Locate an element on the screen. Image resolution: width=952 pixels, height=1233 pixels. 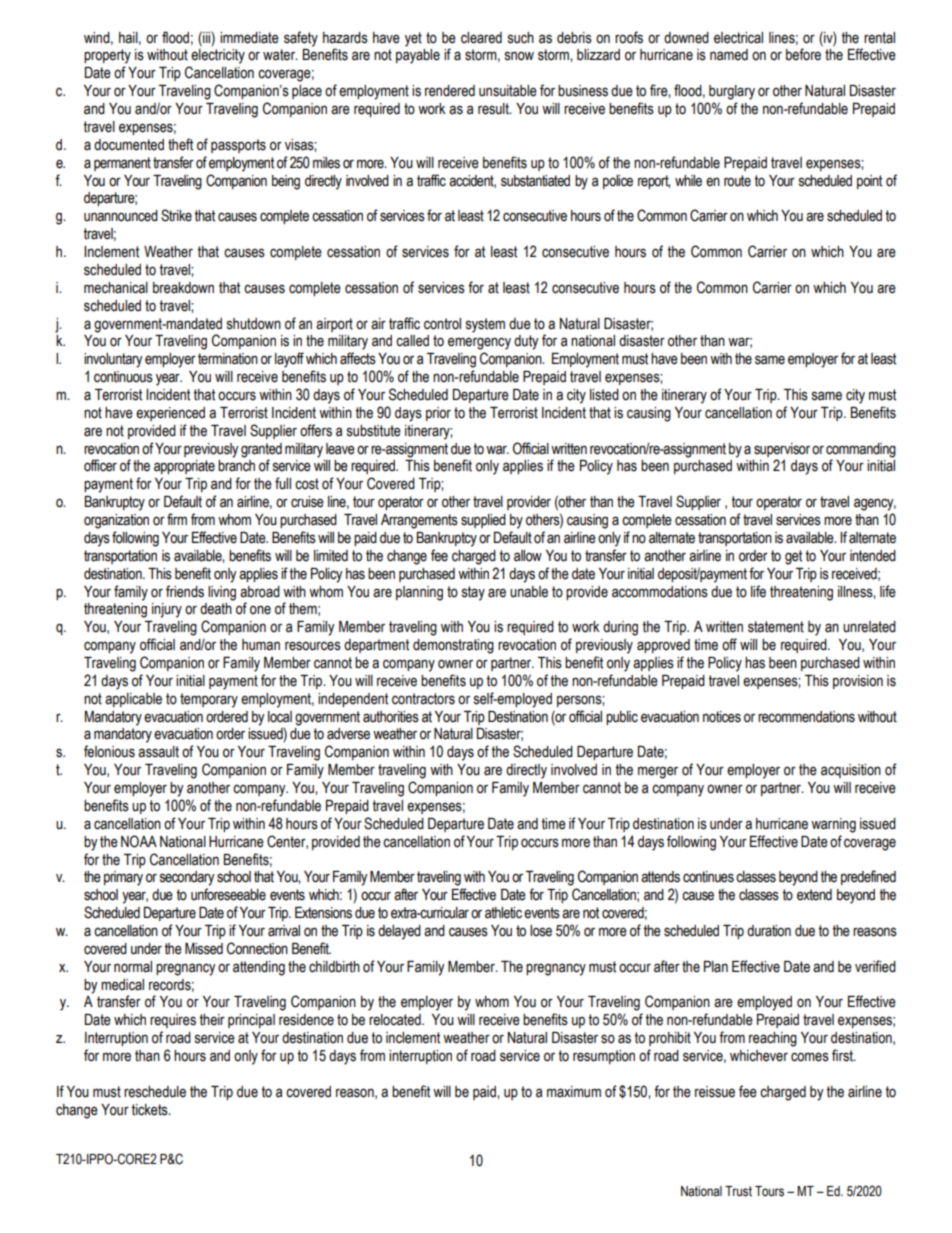
maximum is located at coordinates (574, 1092).
